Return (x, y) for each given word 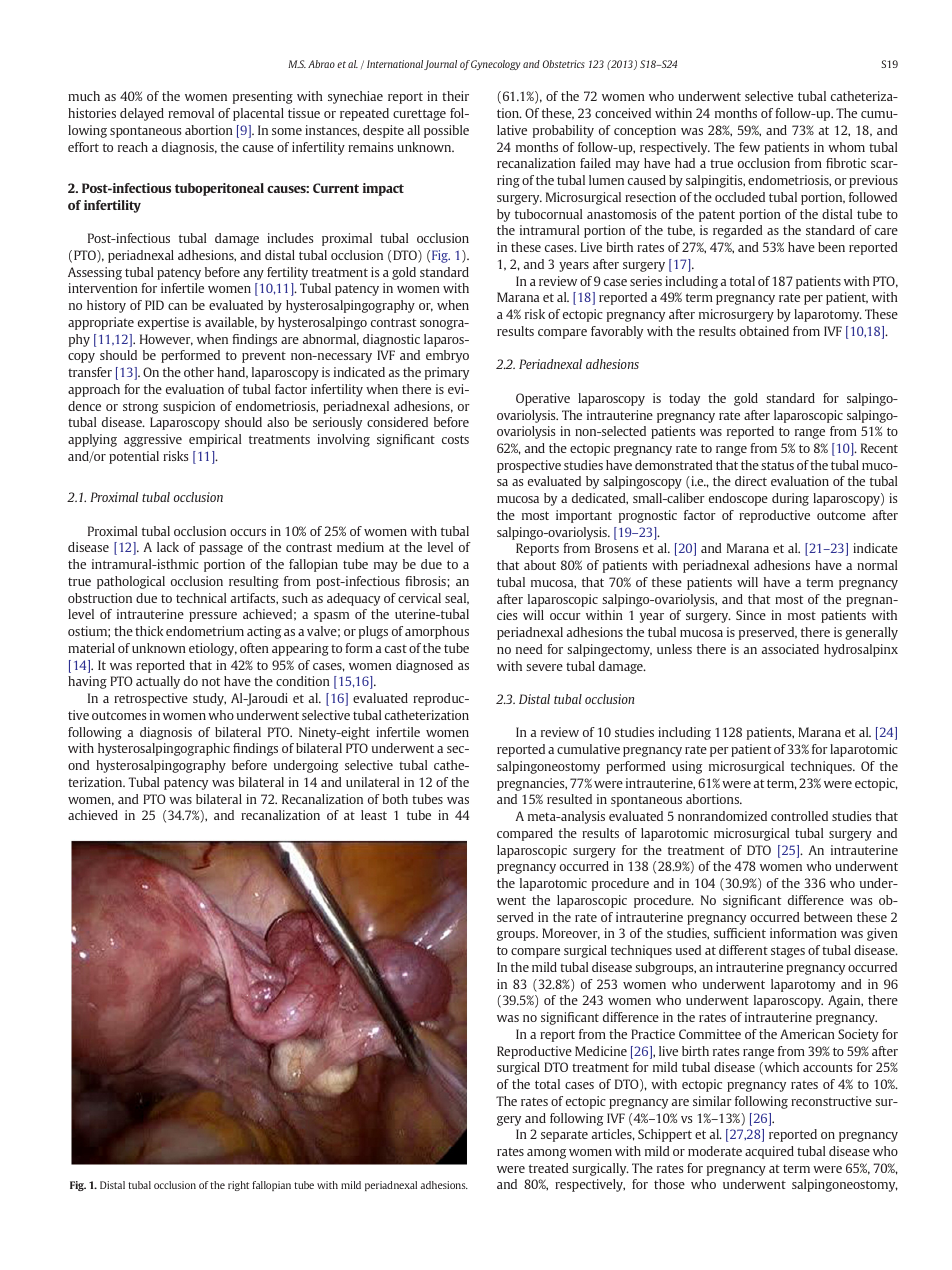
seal (457, 599)
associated (790, 649)
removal (191, 113)
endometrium (205, 631)
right (238, 1186)
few (749, 147)
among (546, 1154)
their (455, 96)
